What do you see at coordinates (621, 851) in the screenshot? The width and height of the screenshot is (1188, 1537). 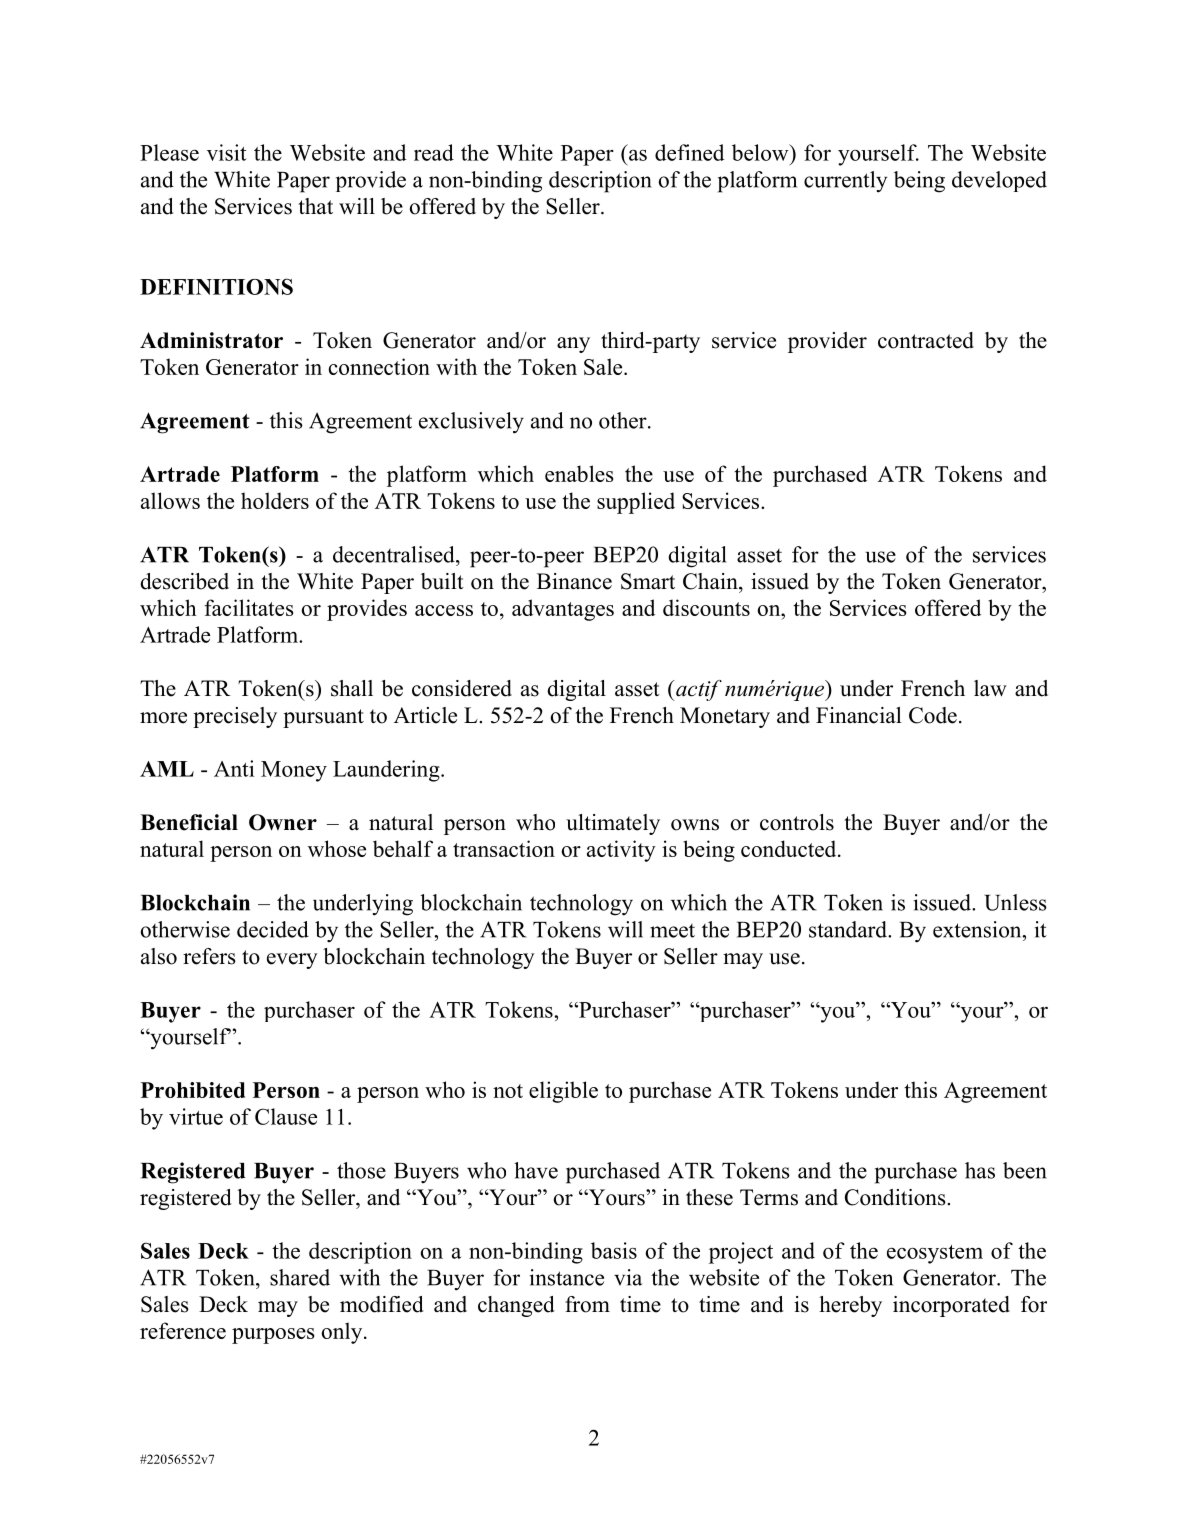 I see `activity` at bounding box center [621, 851].
